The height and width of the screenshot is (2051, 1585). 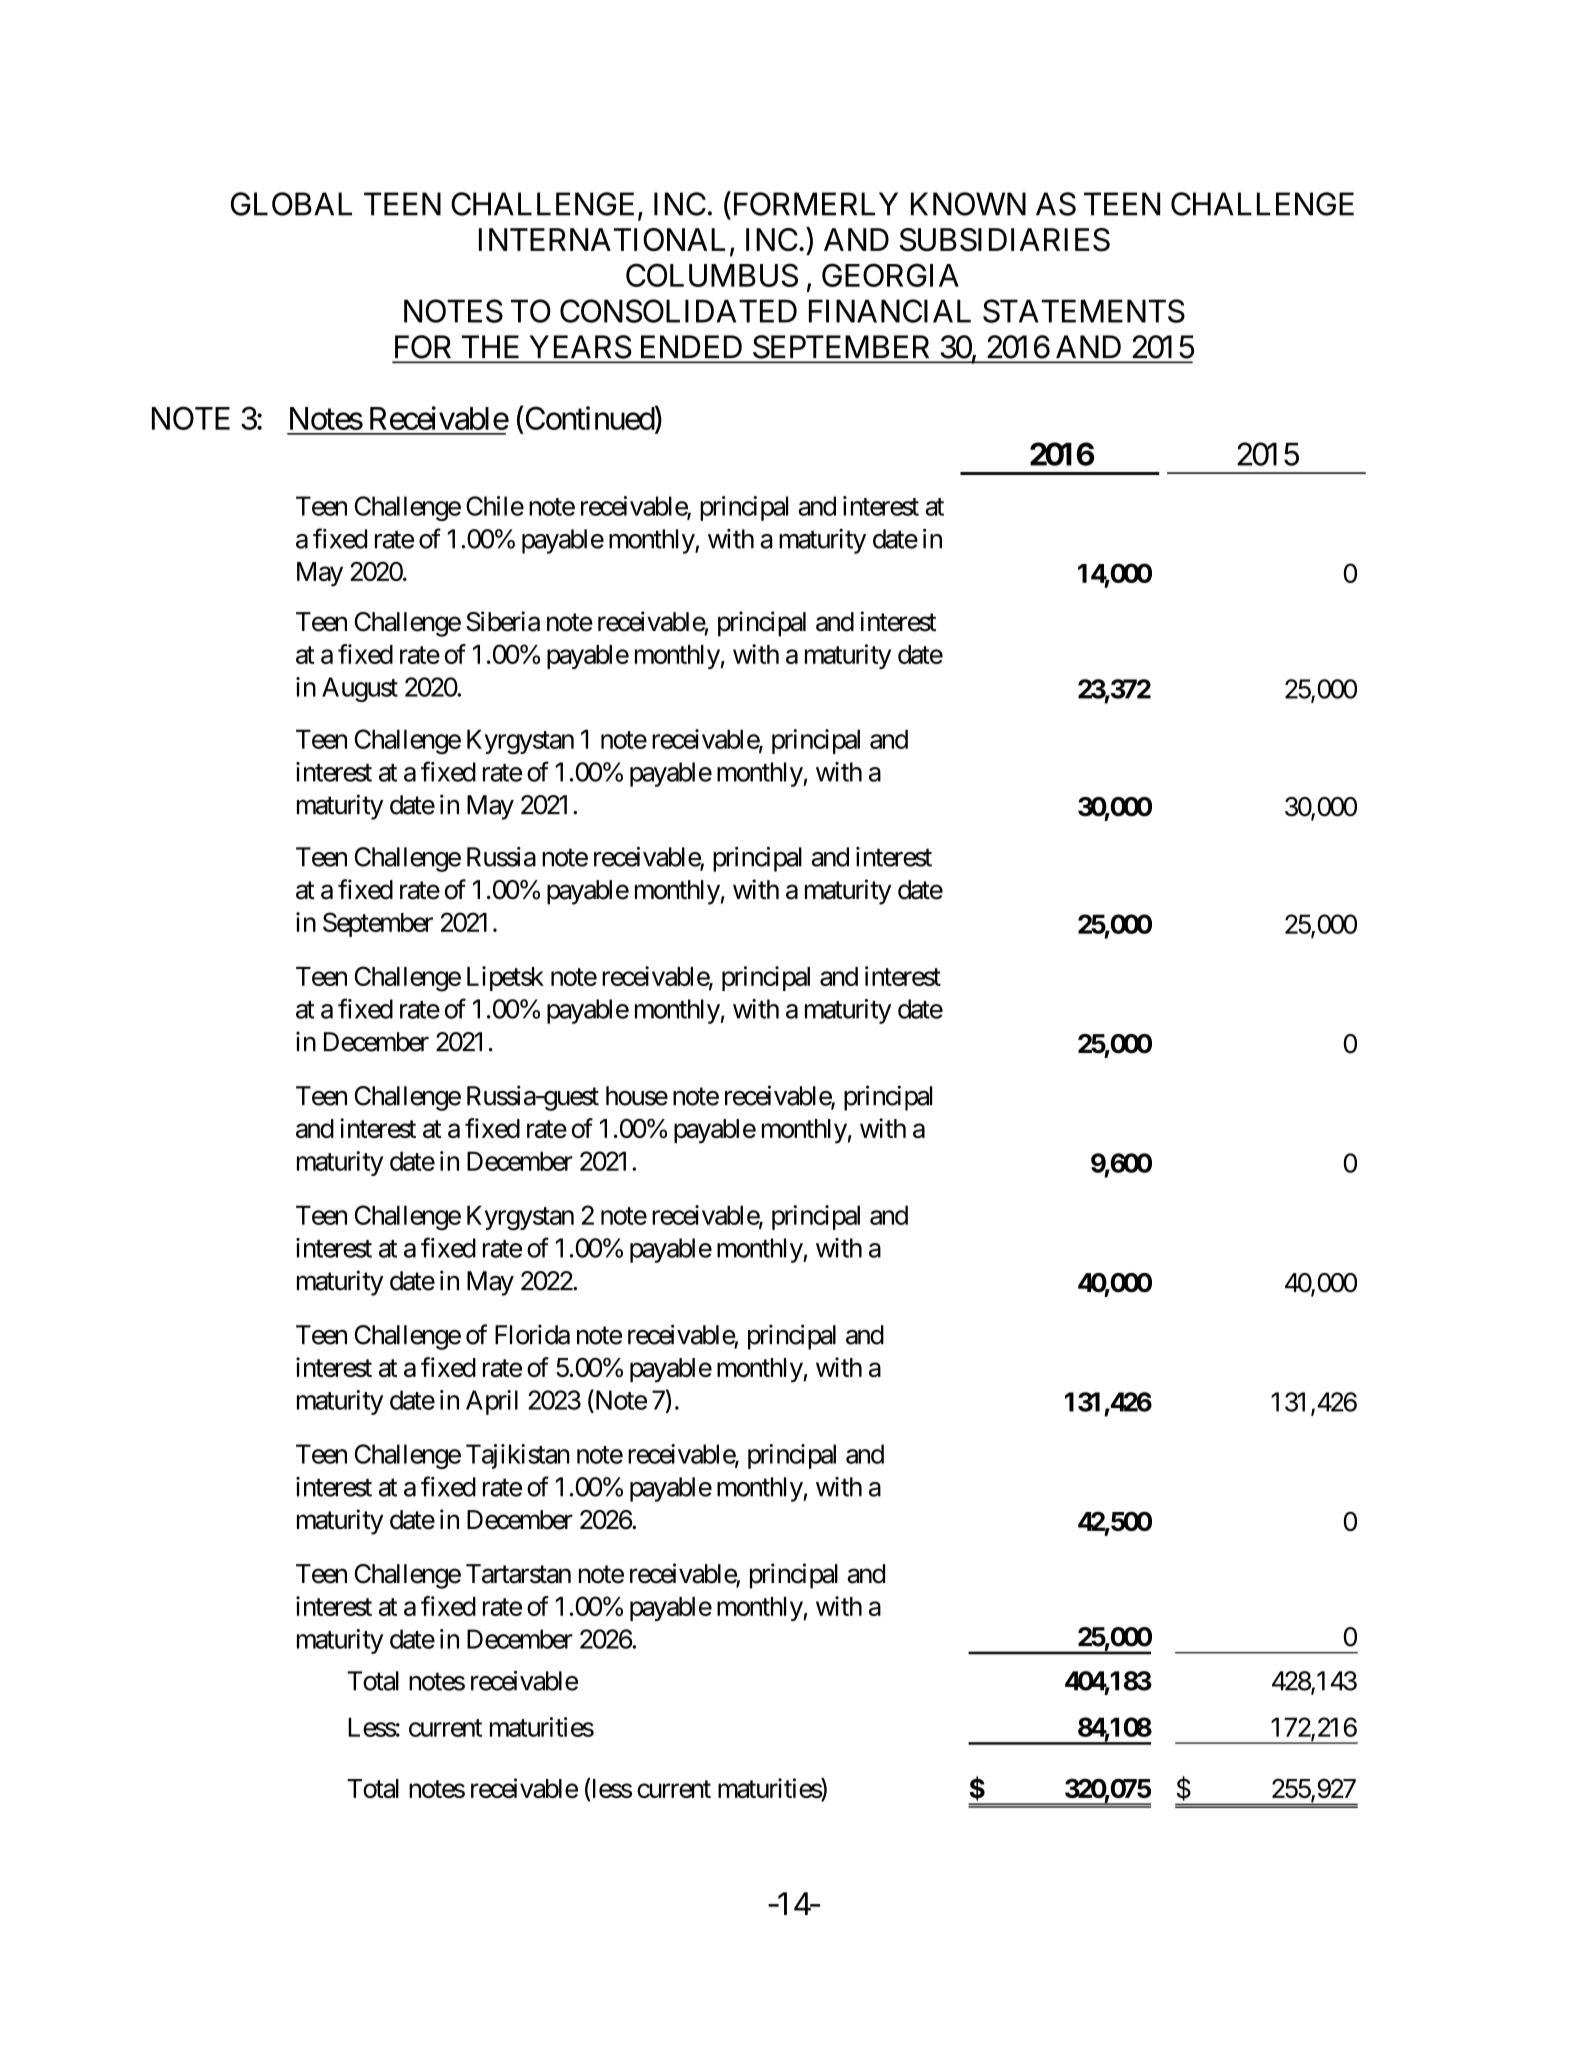 What do you see at coordinates (492, 1402) in the screenshot?
I see `April` at bounding box center [492, 1402].
